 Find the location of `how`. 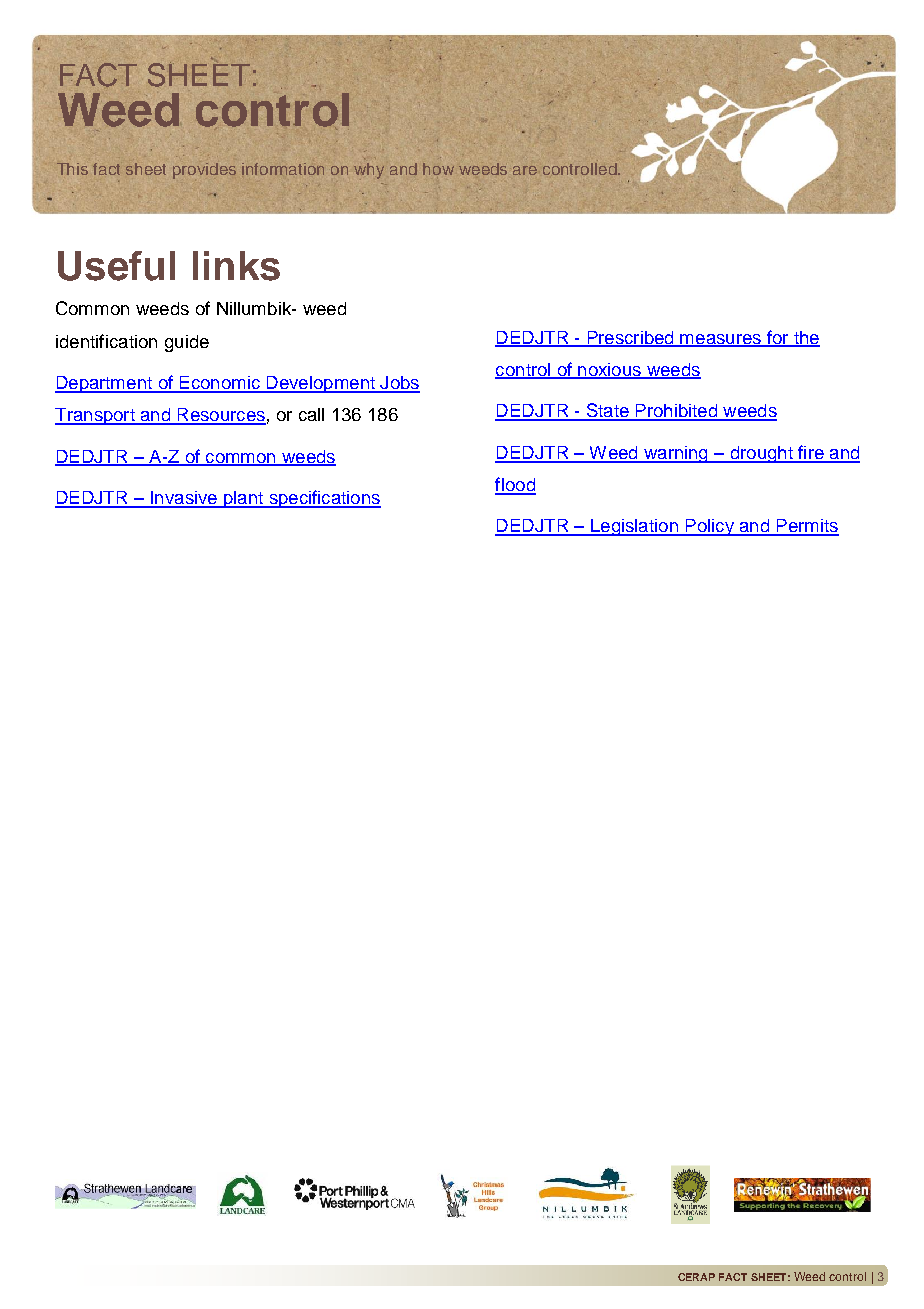

how is located at coordinates (438, 169).
